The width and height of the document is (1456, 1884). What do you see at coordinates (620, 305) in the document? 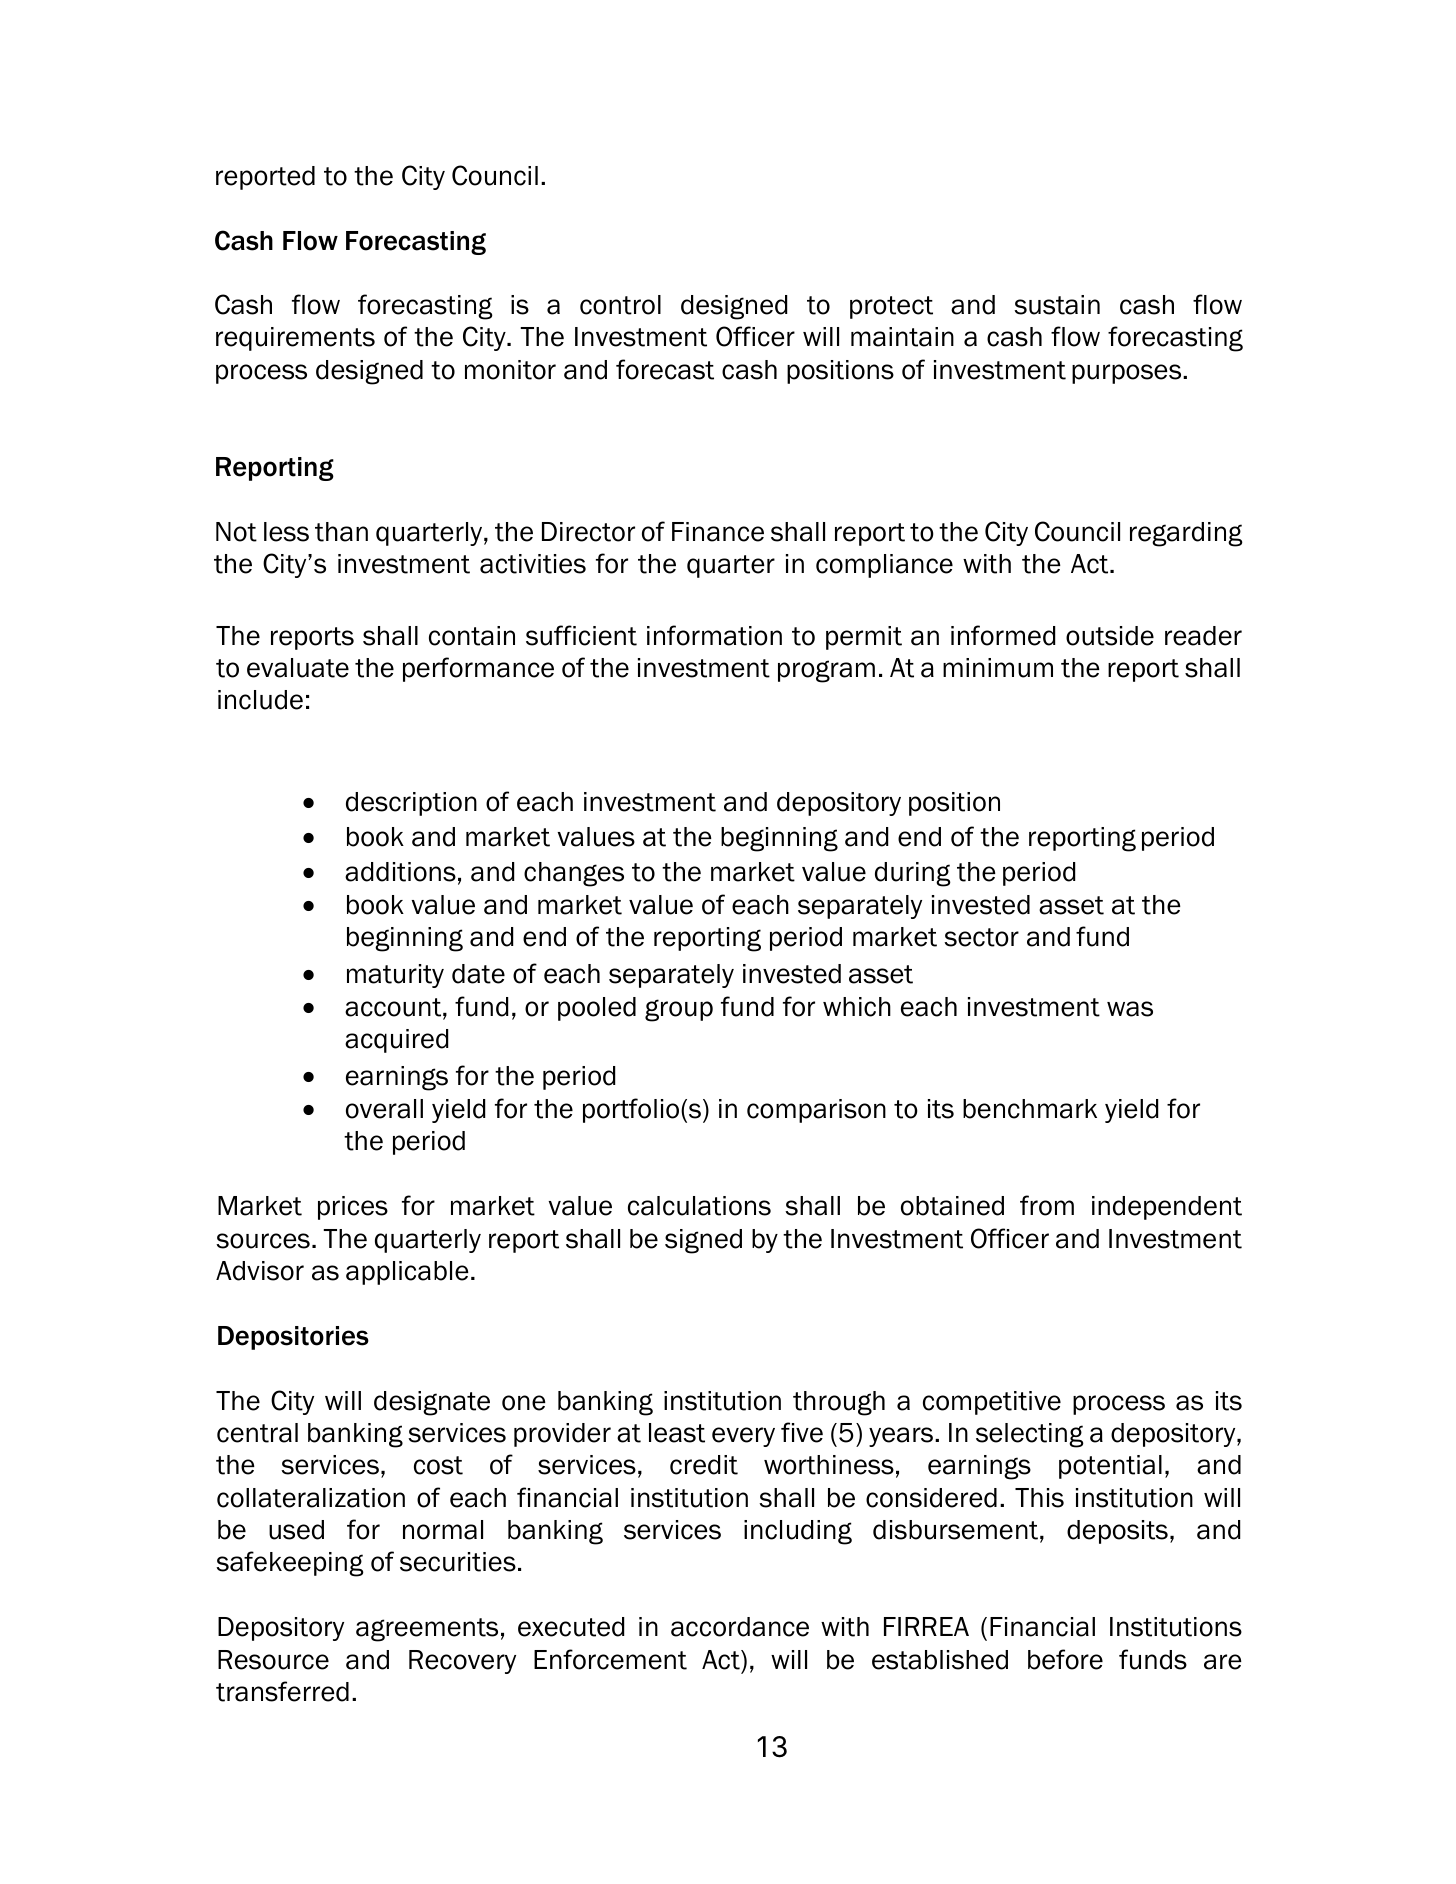
I see `control` at bounding box center [620, 305].
